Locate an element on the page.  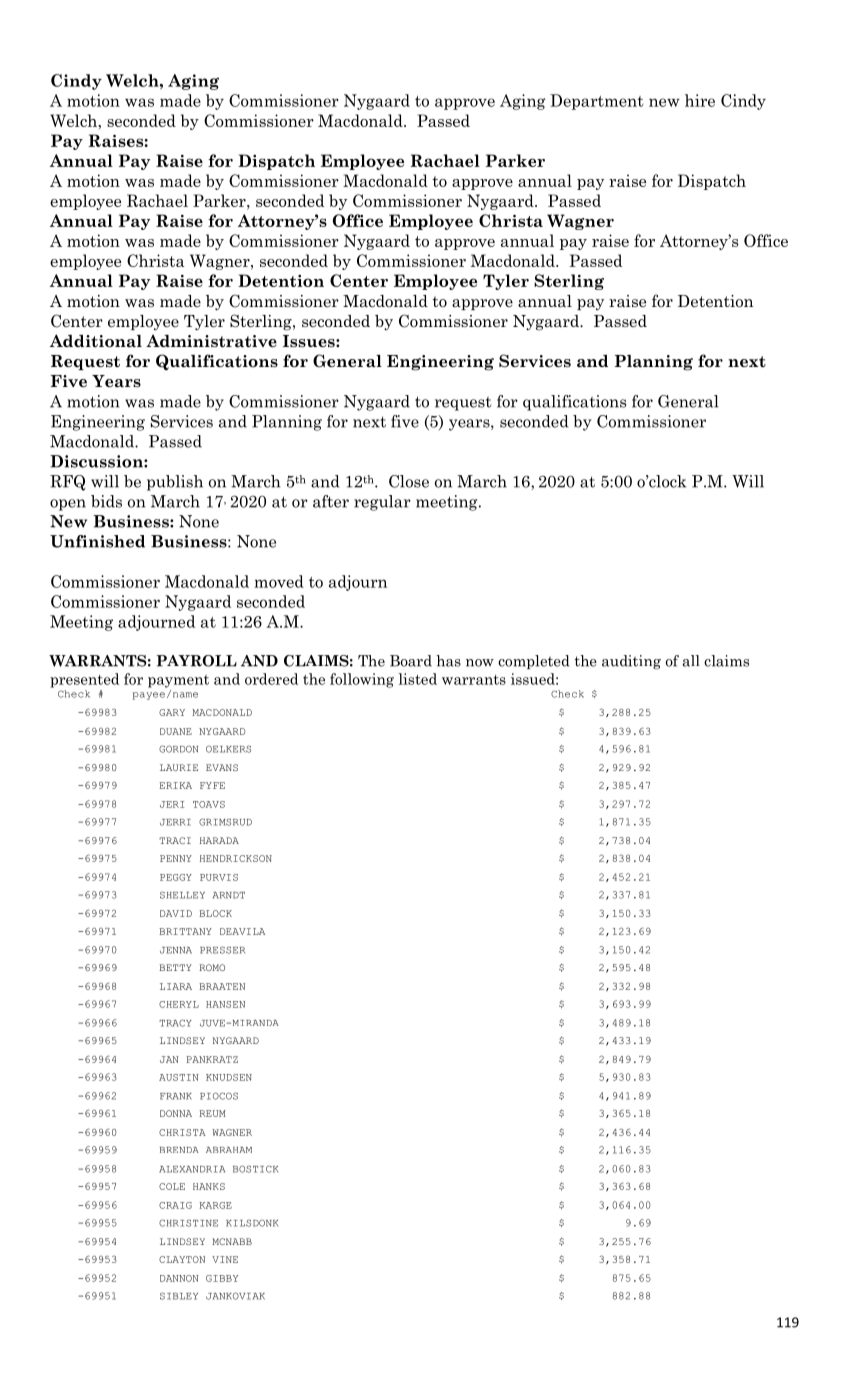
PEGGY is located at coordinates (176, 877).
